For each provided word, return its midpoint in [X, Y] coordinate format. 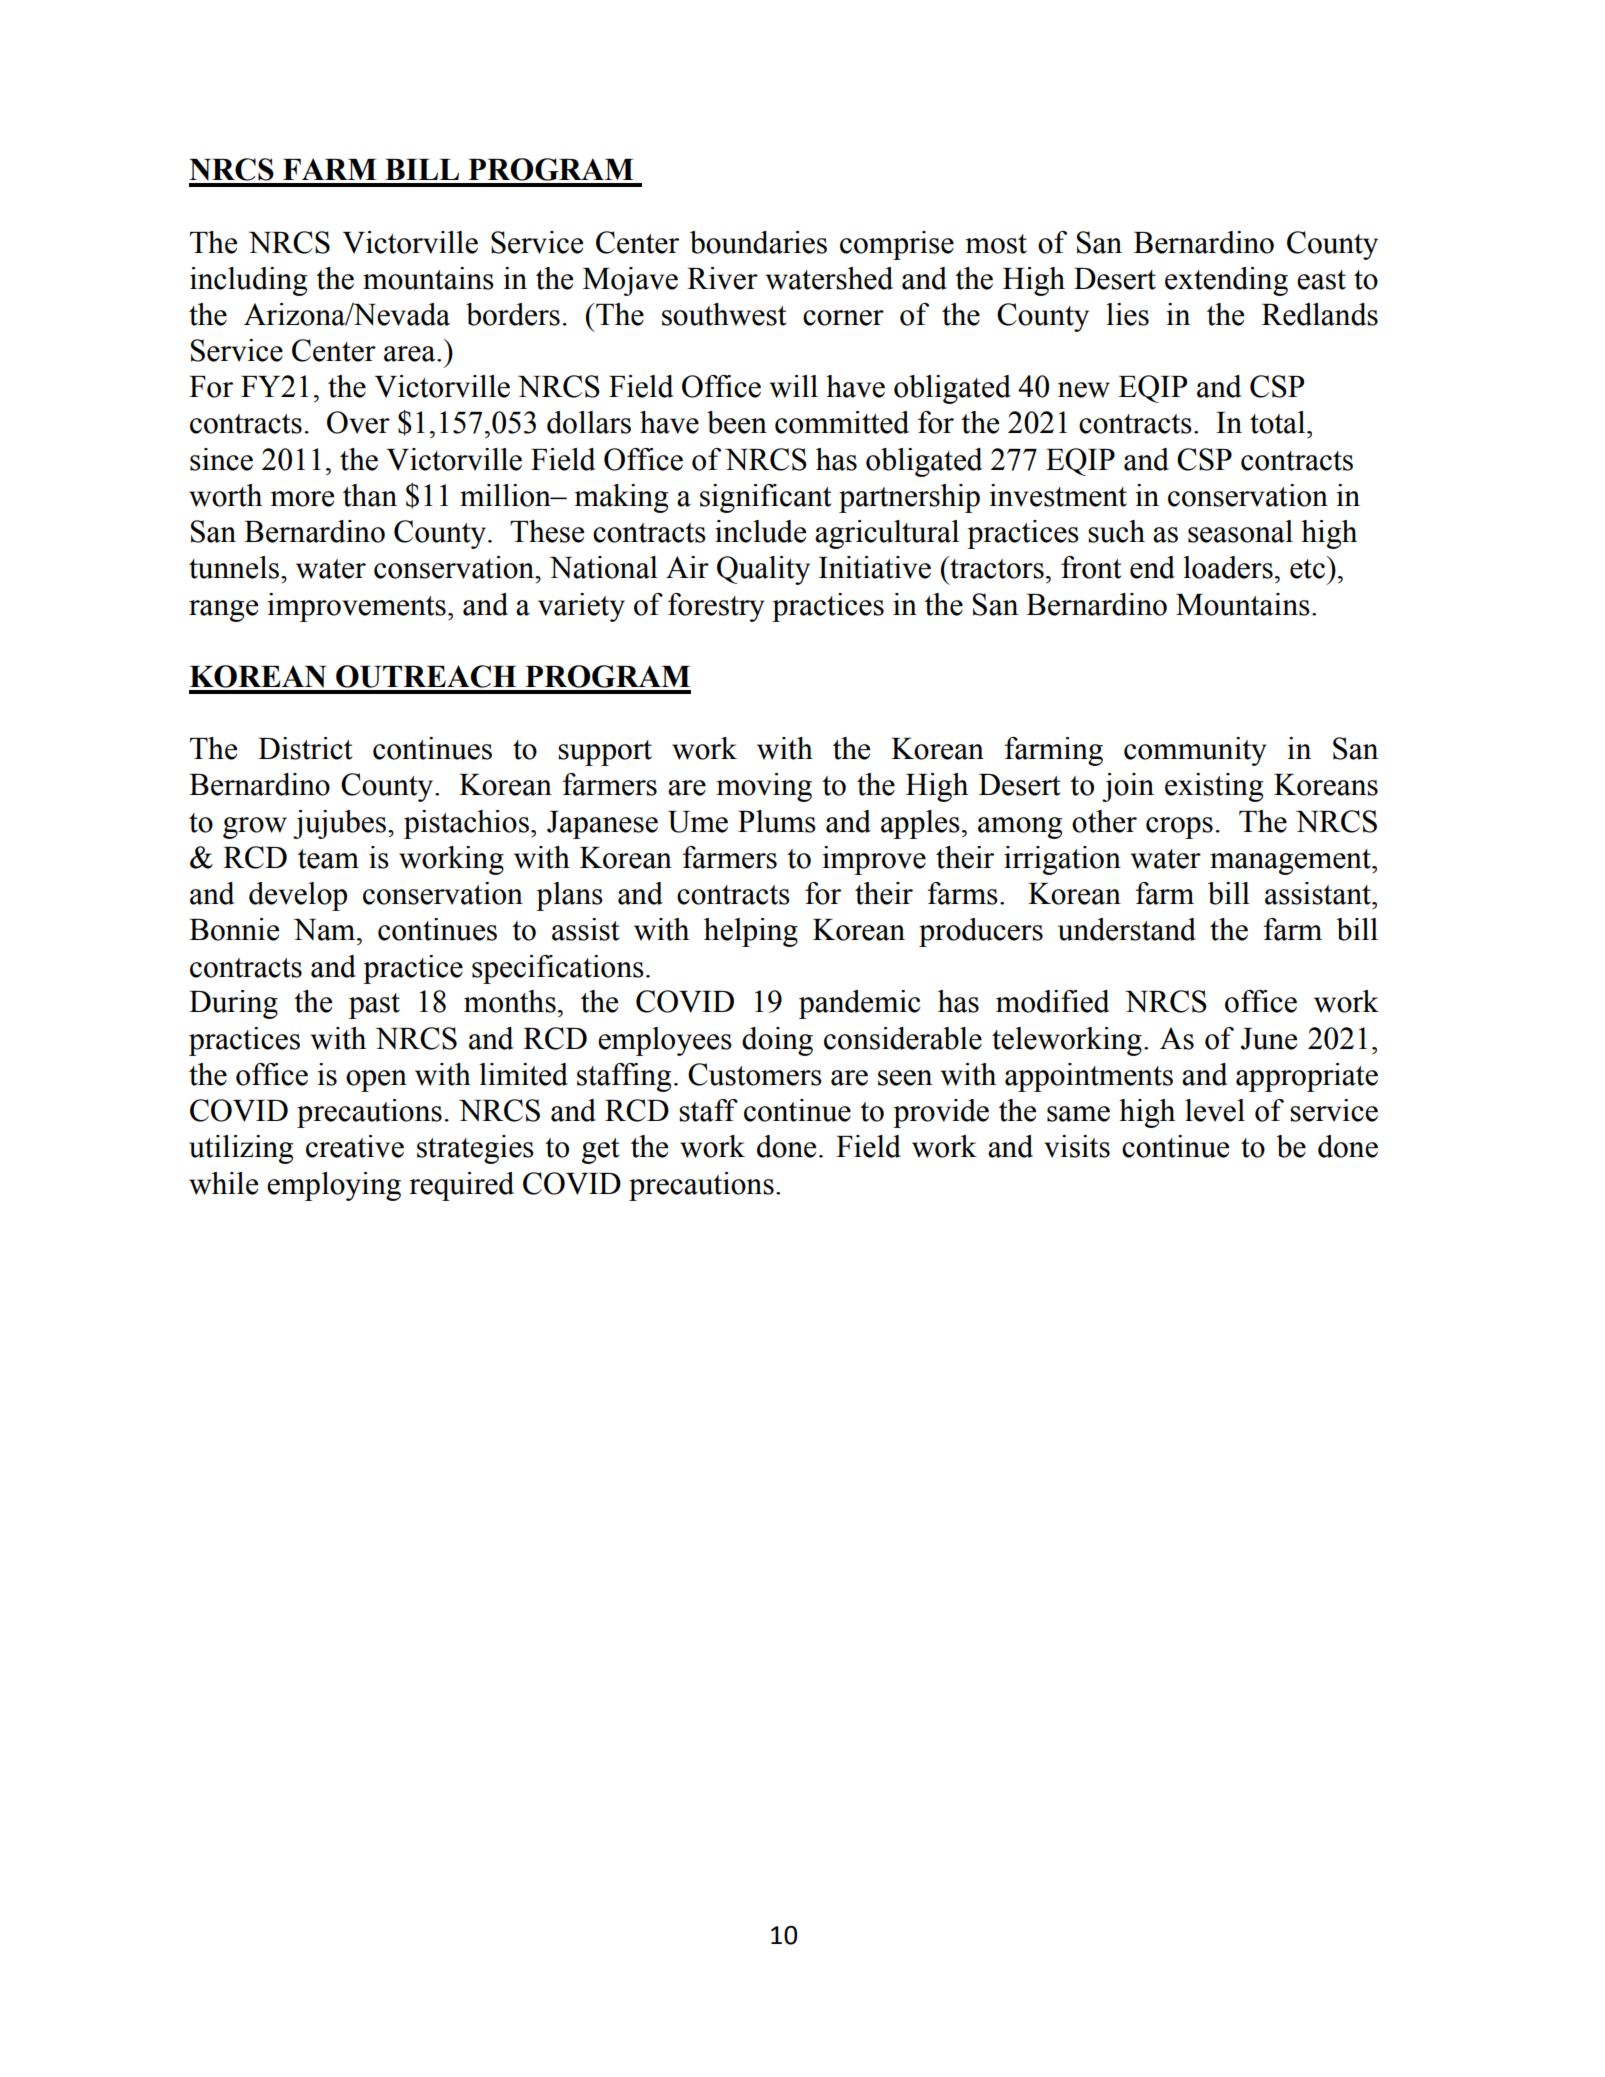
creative [355, 1146]
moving [764, 787]
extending [1226, 281]
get [600, 1151]
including [248, 281]
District [305, 748]
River [722, 278]
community [1195, 751]
